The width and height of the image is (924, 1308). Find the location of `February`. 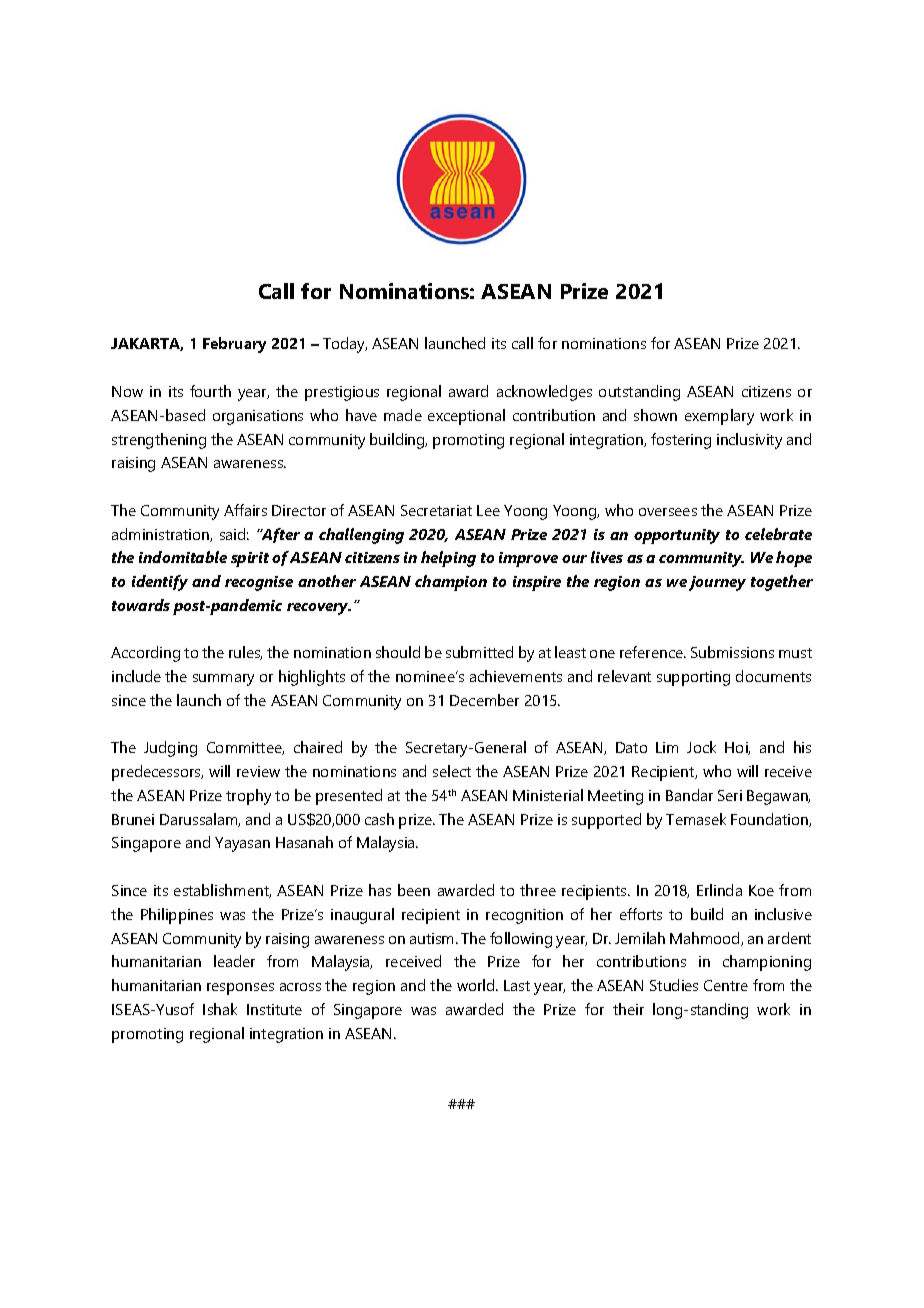

February is located at coordinates (234, 345).
